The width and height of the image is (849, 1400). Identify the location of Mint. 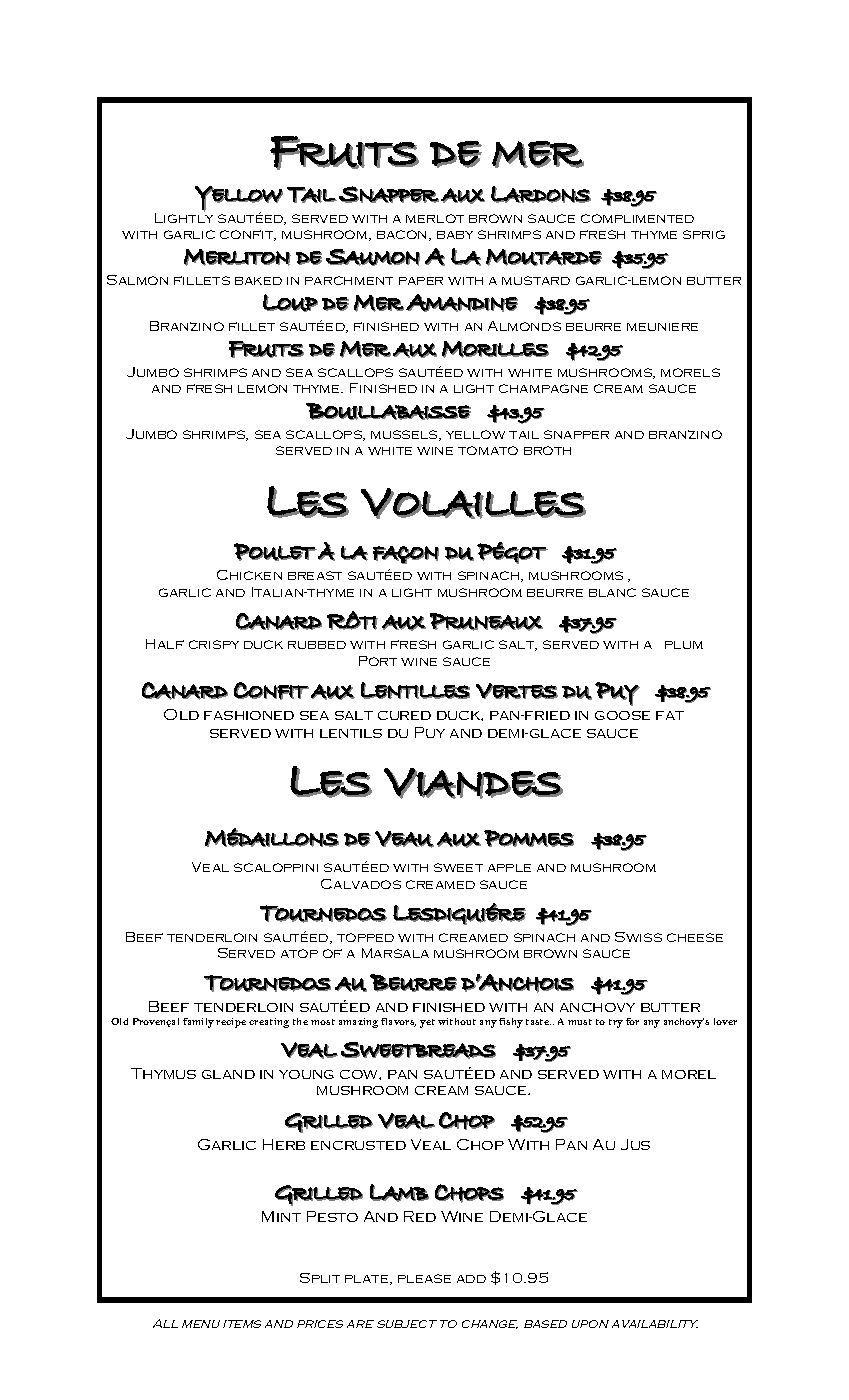
(281, 1216).
